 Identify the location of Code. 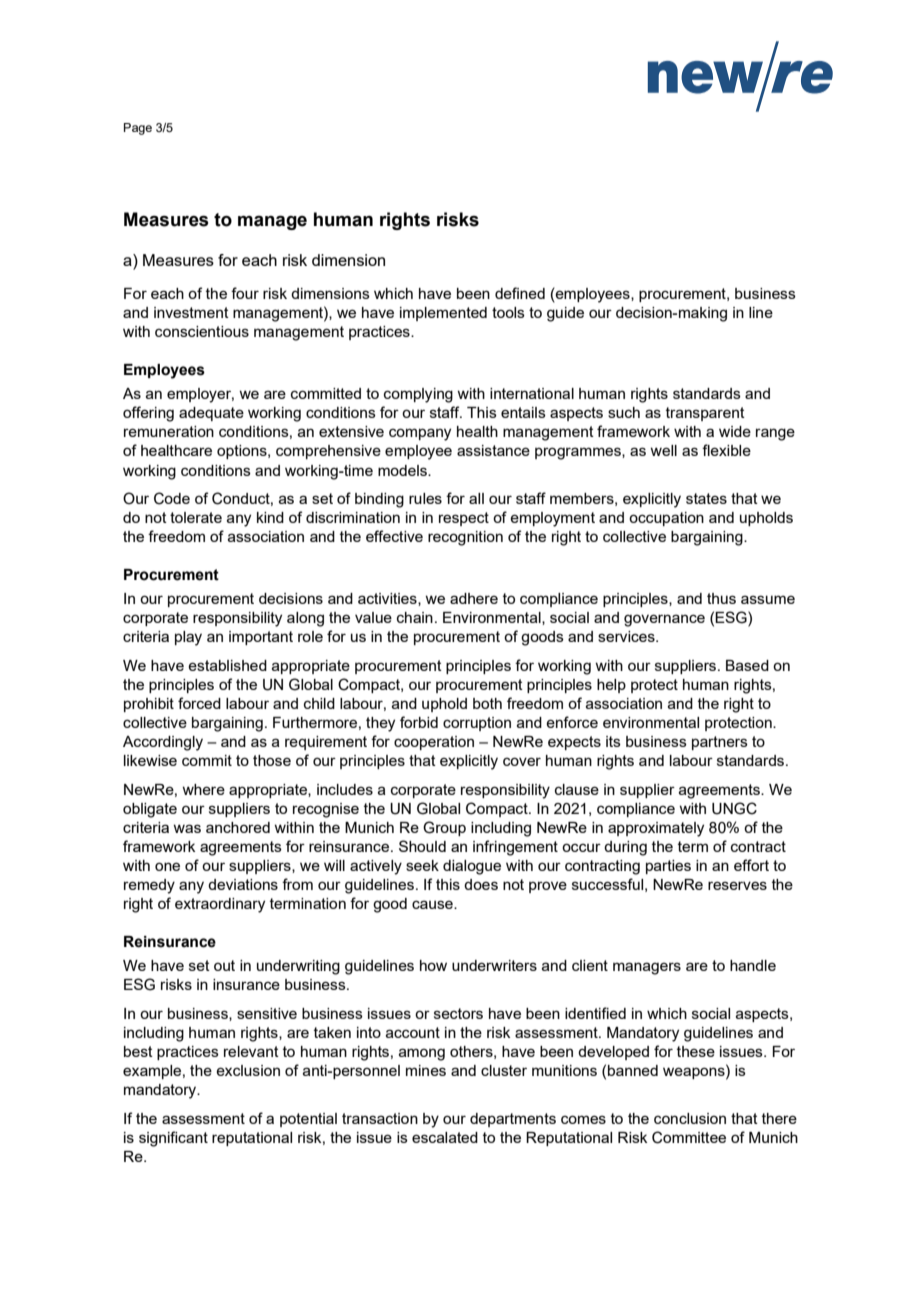
(172, 498).
